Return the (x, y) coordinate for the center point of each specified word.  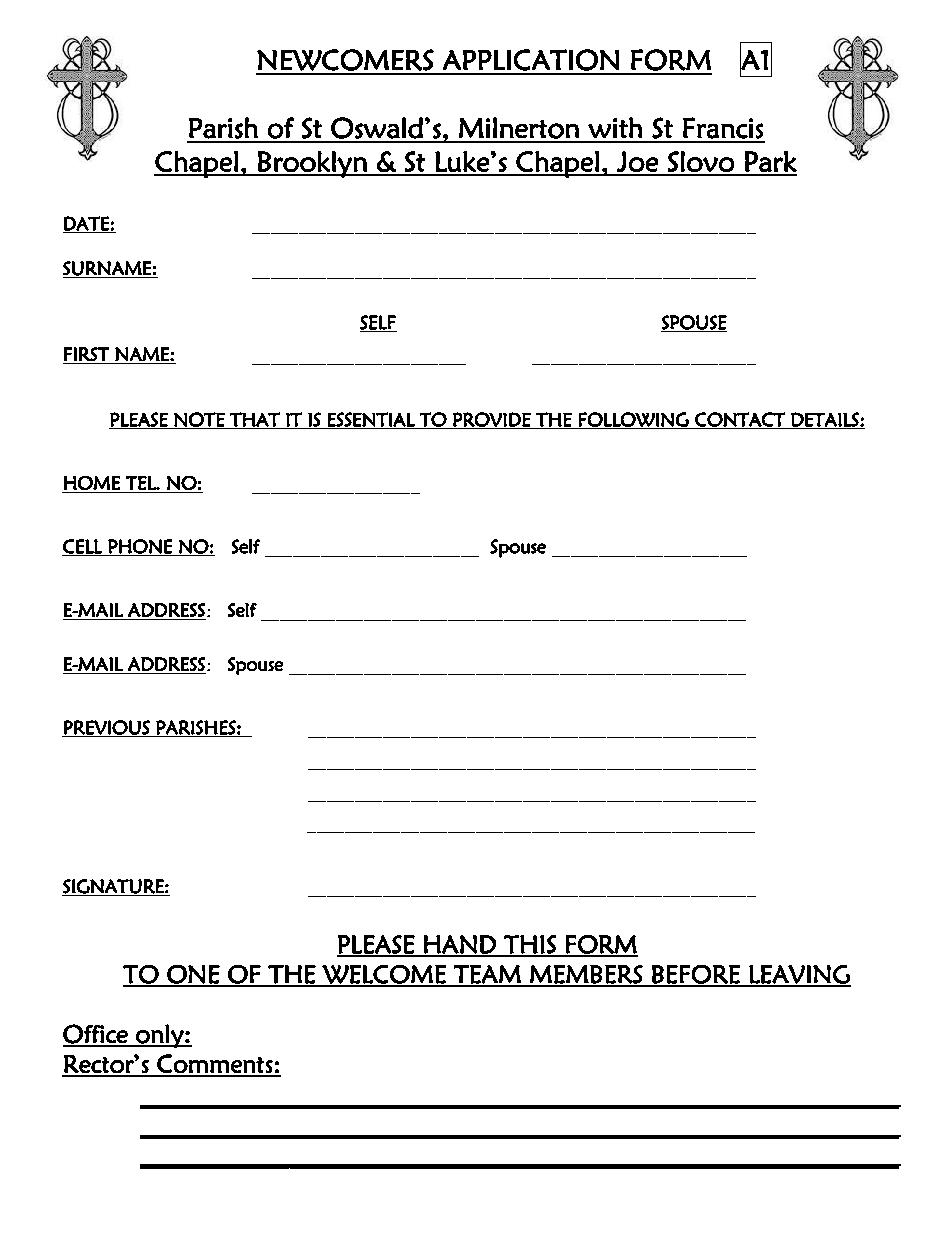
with (615, 127)
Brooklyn (312, 164)
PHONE (140, 547)
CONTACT (740, 420)
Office (96, 1035)
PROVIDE (492, 420)
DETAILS (825, 420)
